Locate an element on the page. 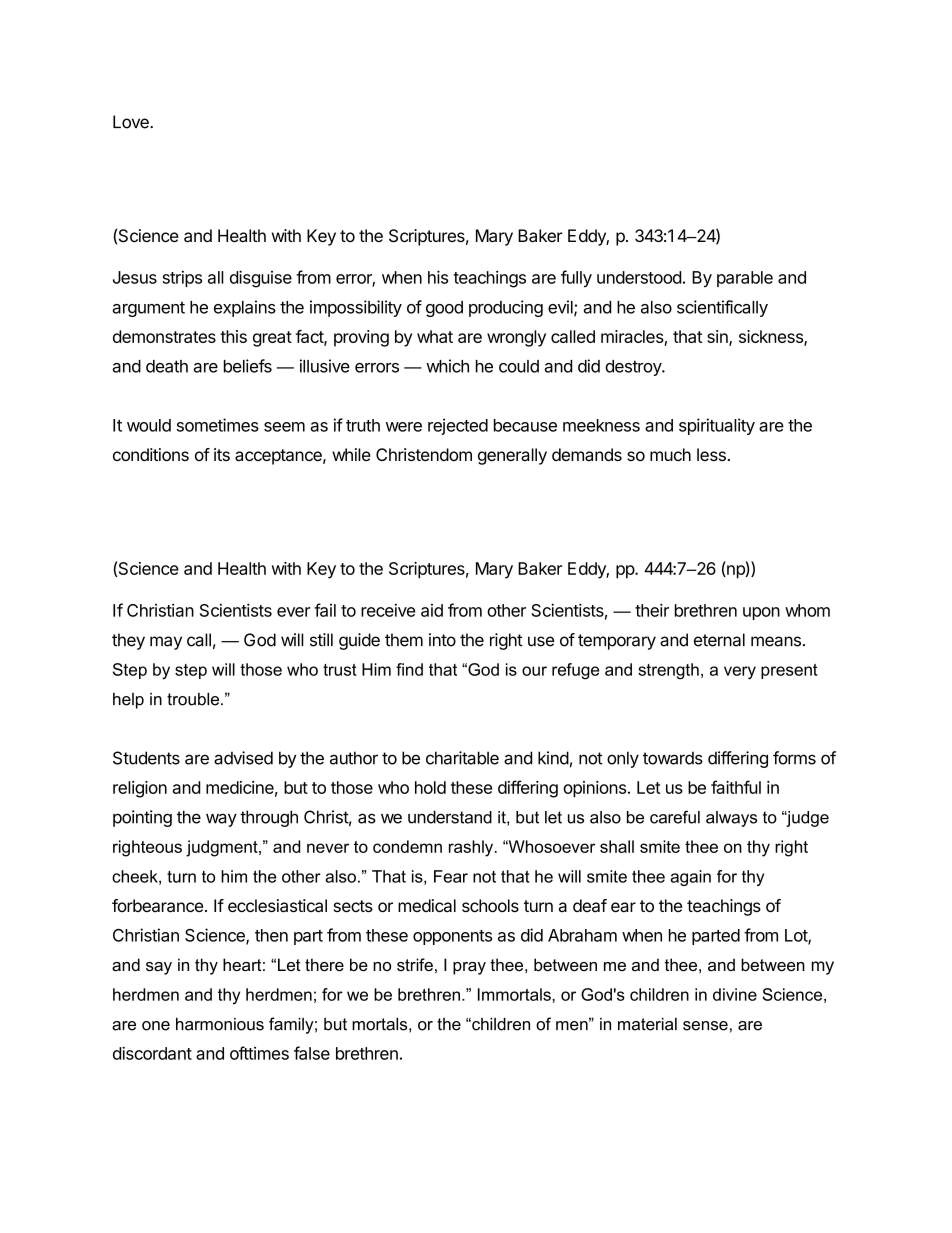 Image resolution: width=952 pixels, height=1233 pixels. parable is located at coordinates (745, 279).
